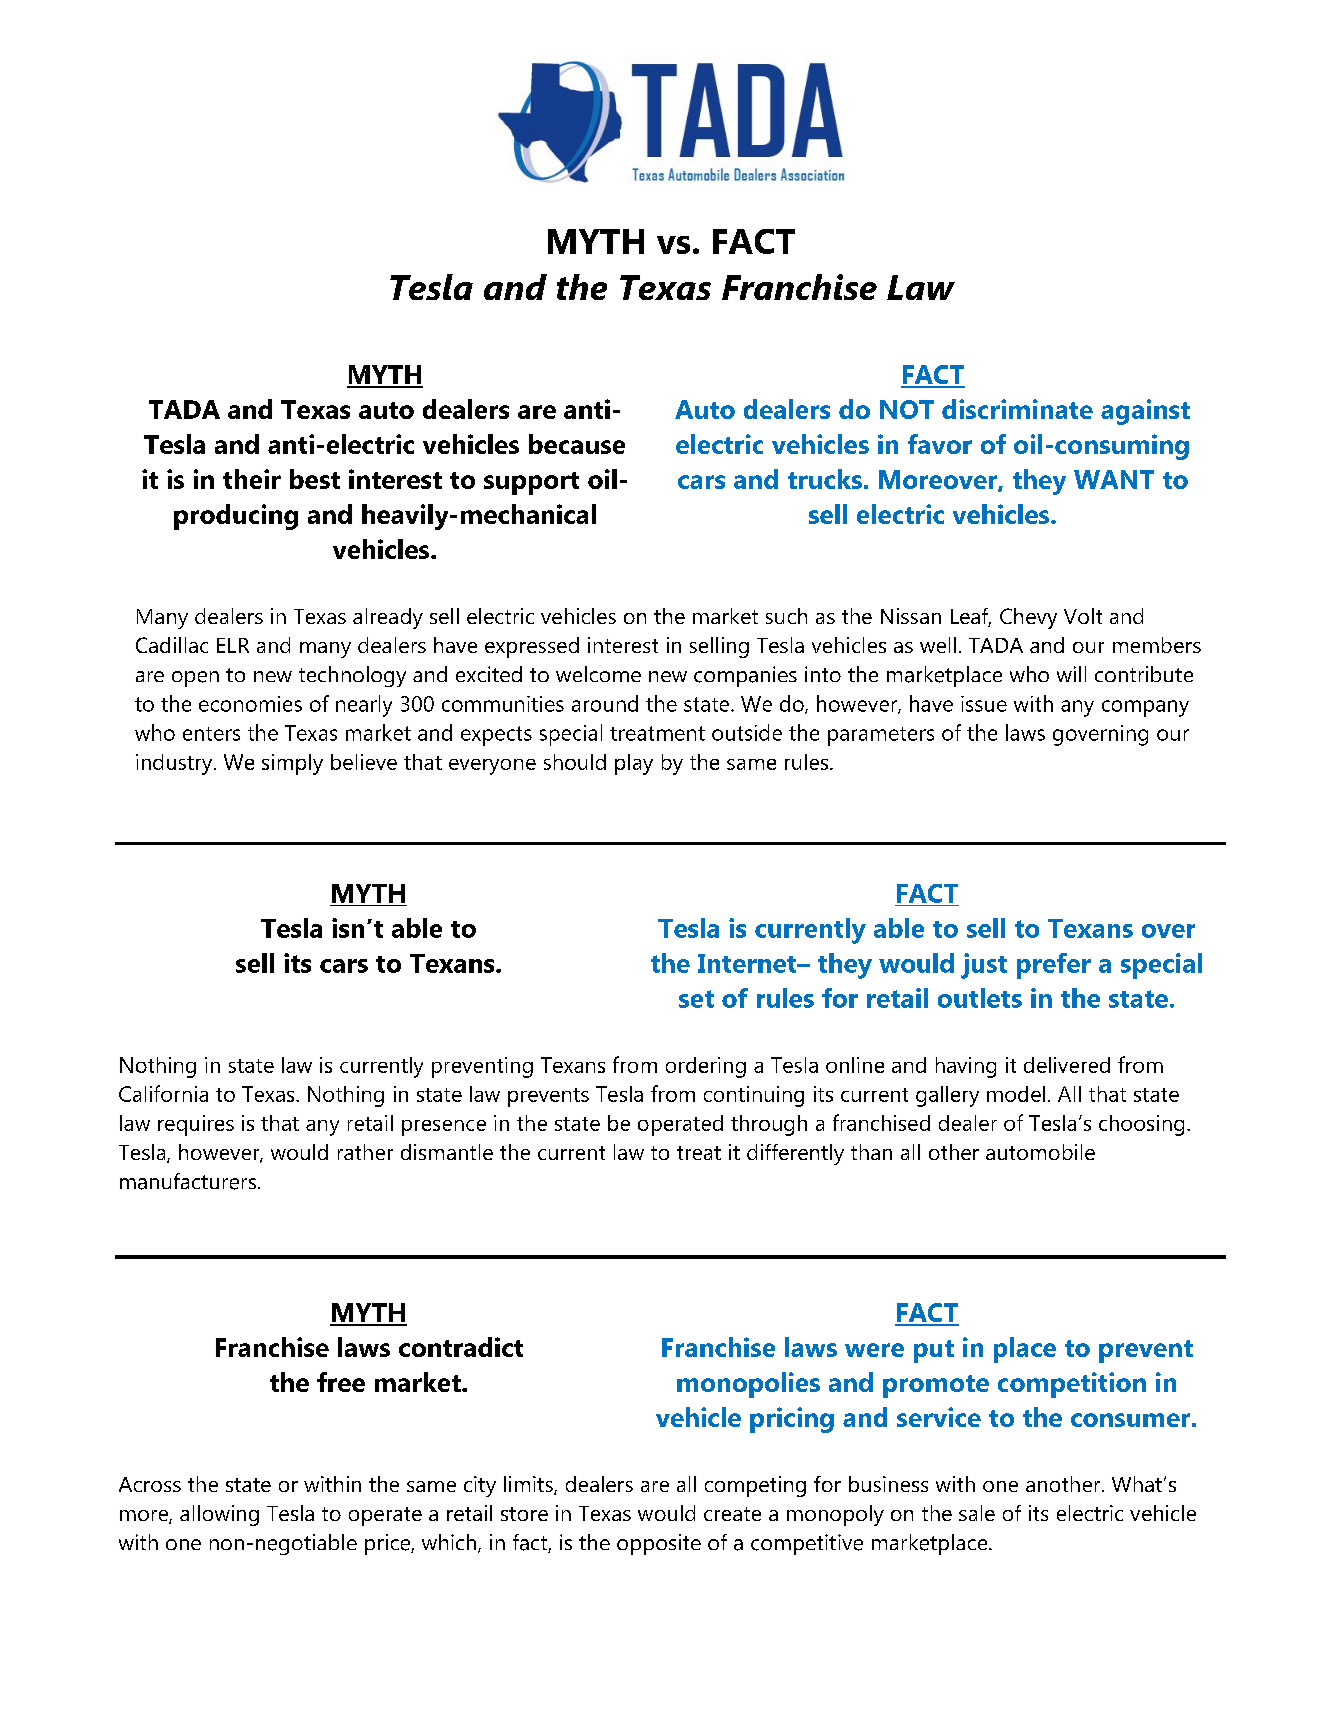 This screenshot has width=1341, height=1736. I want to click on prefer, so click(1054, 966).
